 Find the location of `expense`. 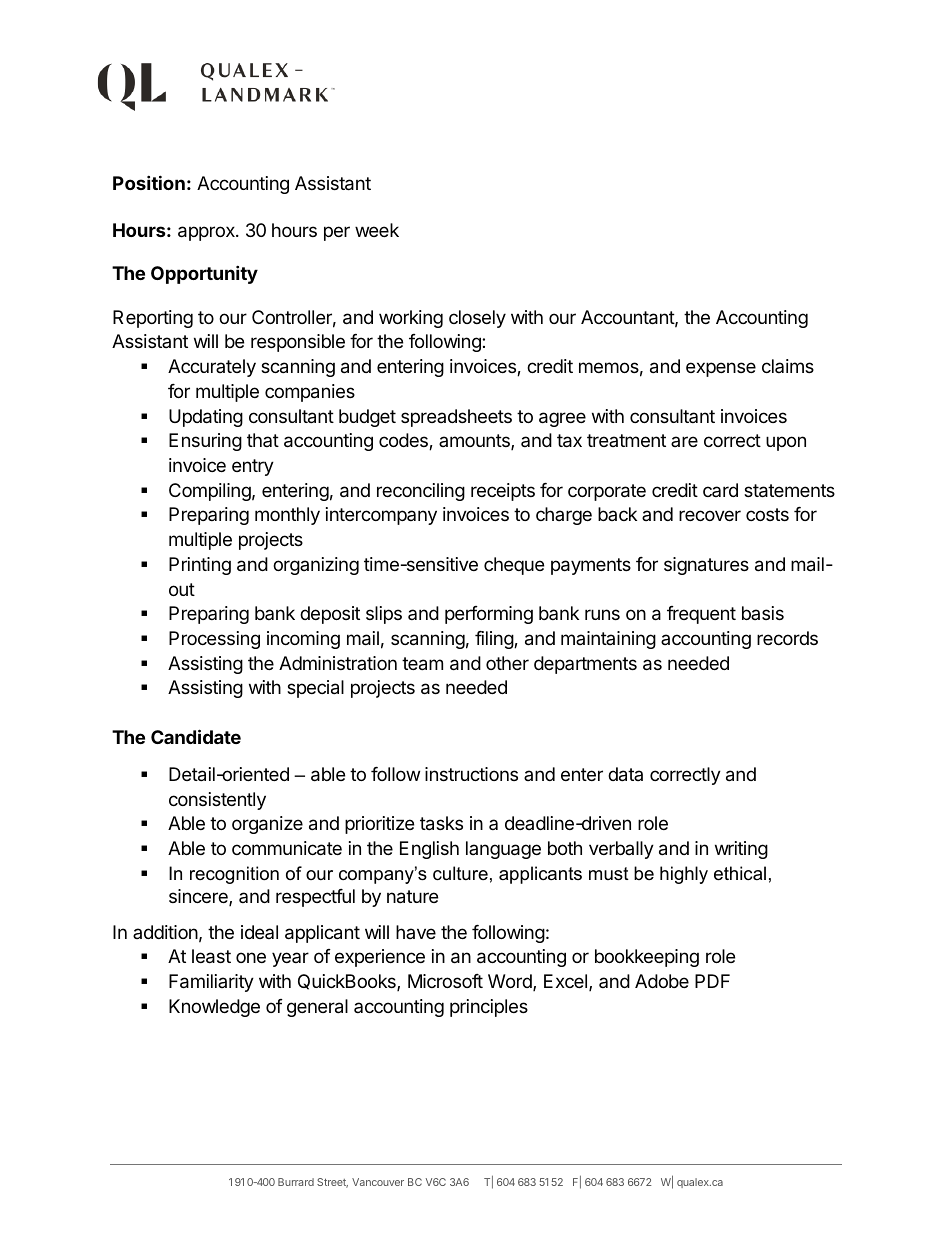

expense is located at coordinates (721, 369).
